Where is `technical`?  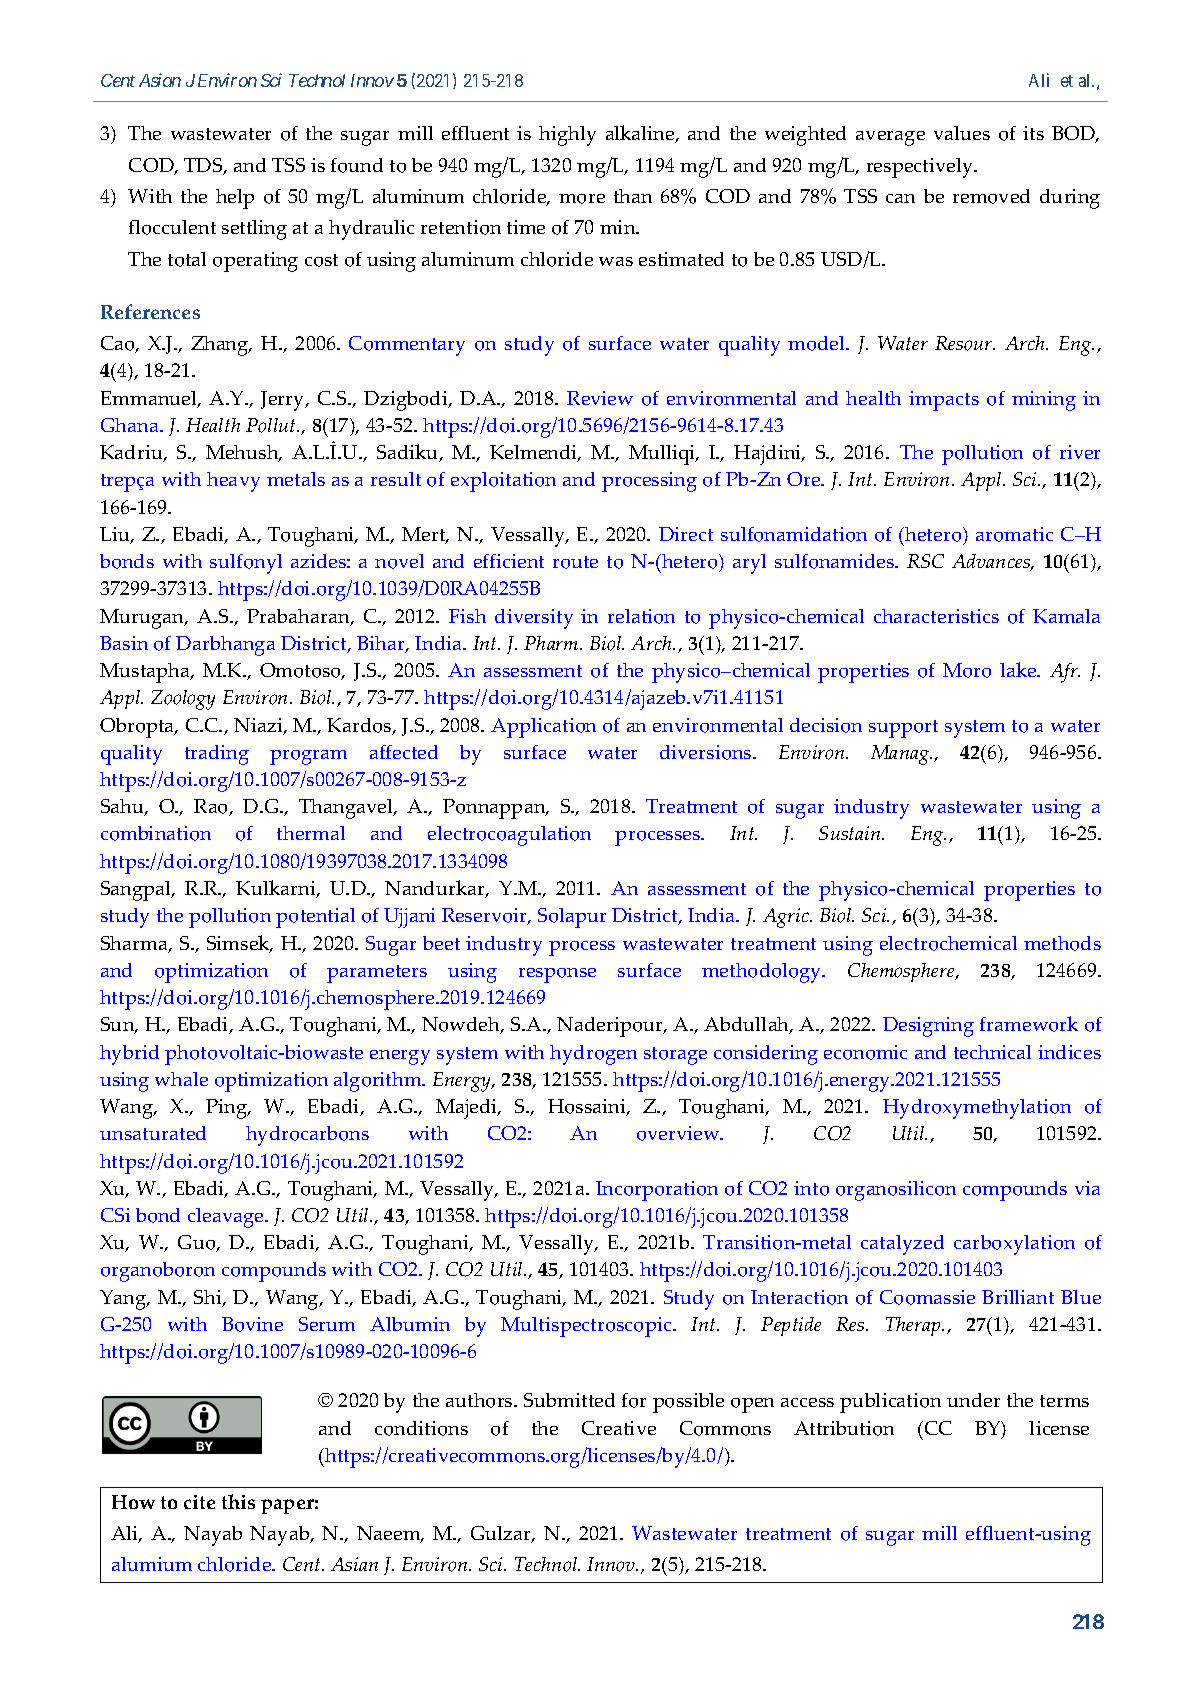
technical is located at coordinates (992, 1052).
